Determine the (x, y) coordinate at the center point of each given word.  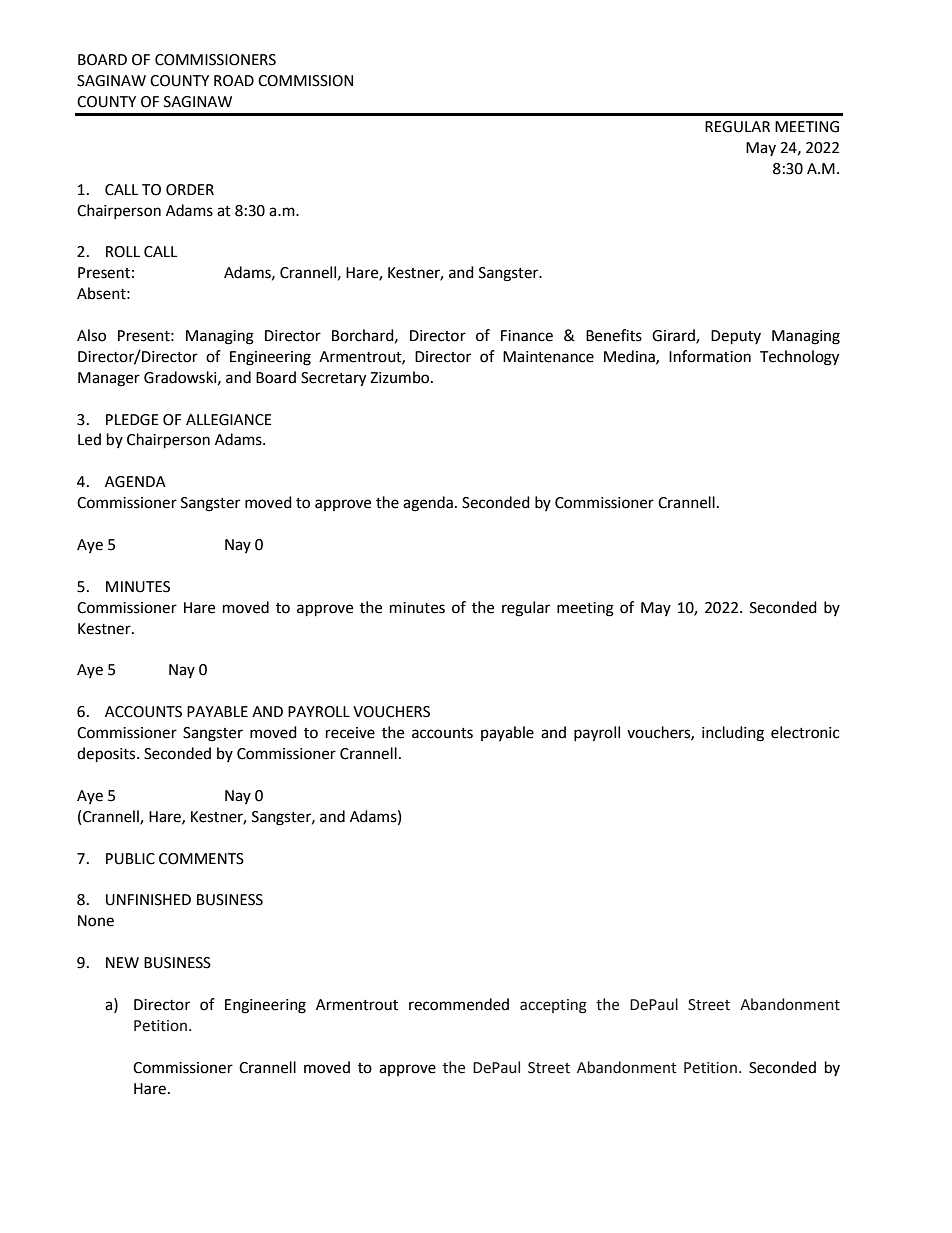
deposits (107, 755)
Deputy (736, 337)
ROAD (234, 81)
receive (350, 733)
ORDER (190, 190)
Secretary (333, 379)
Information (710, 356)
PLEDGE (132, 420)
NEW (122, 962)
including (733, 734)
